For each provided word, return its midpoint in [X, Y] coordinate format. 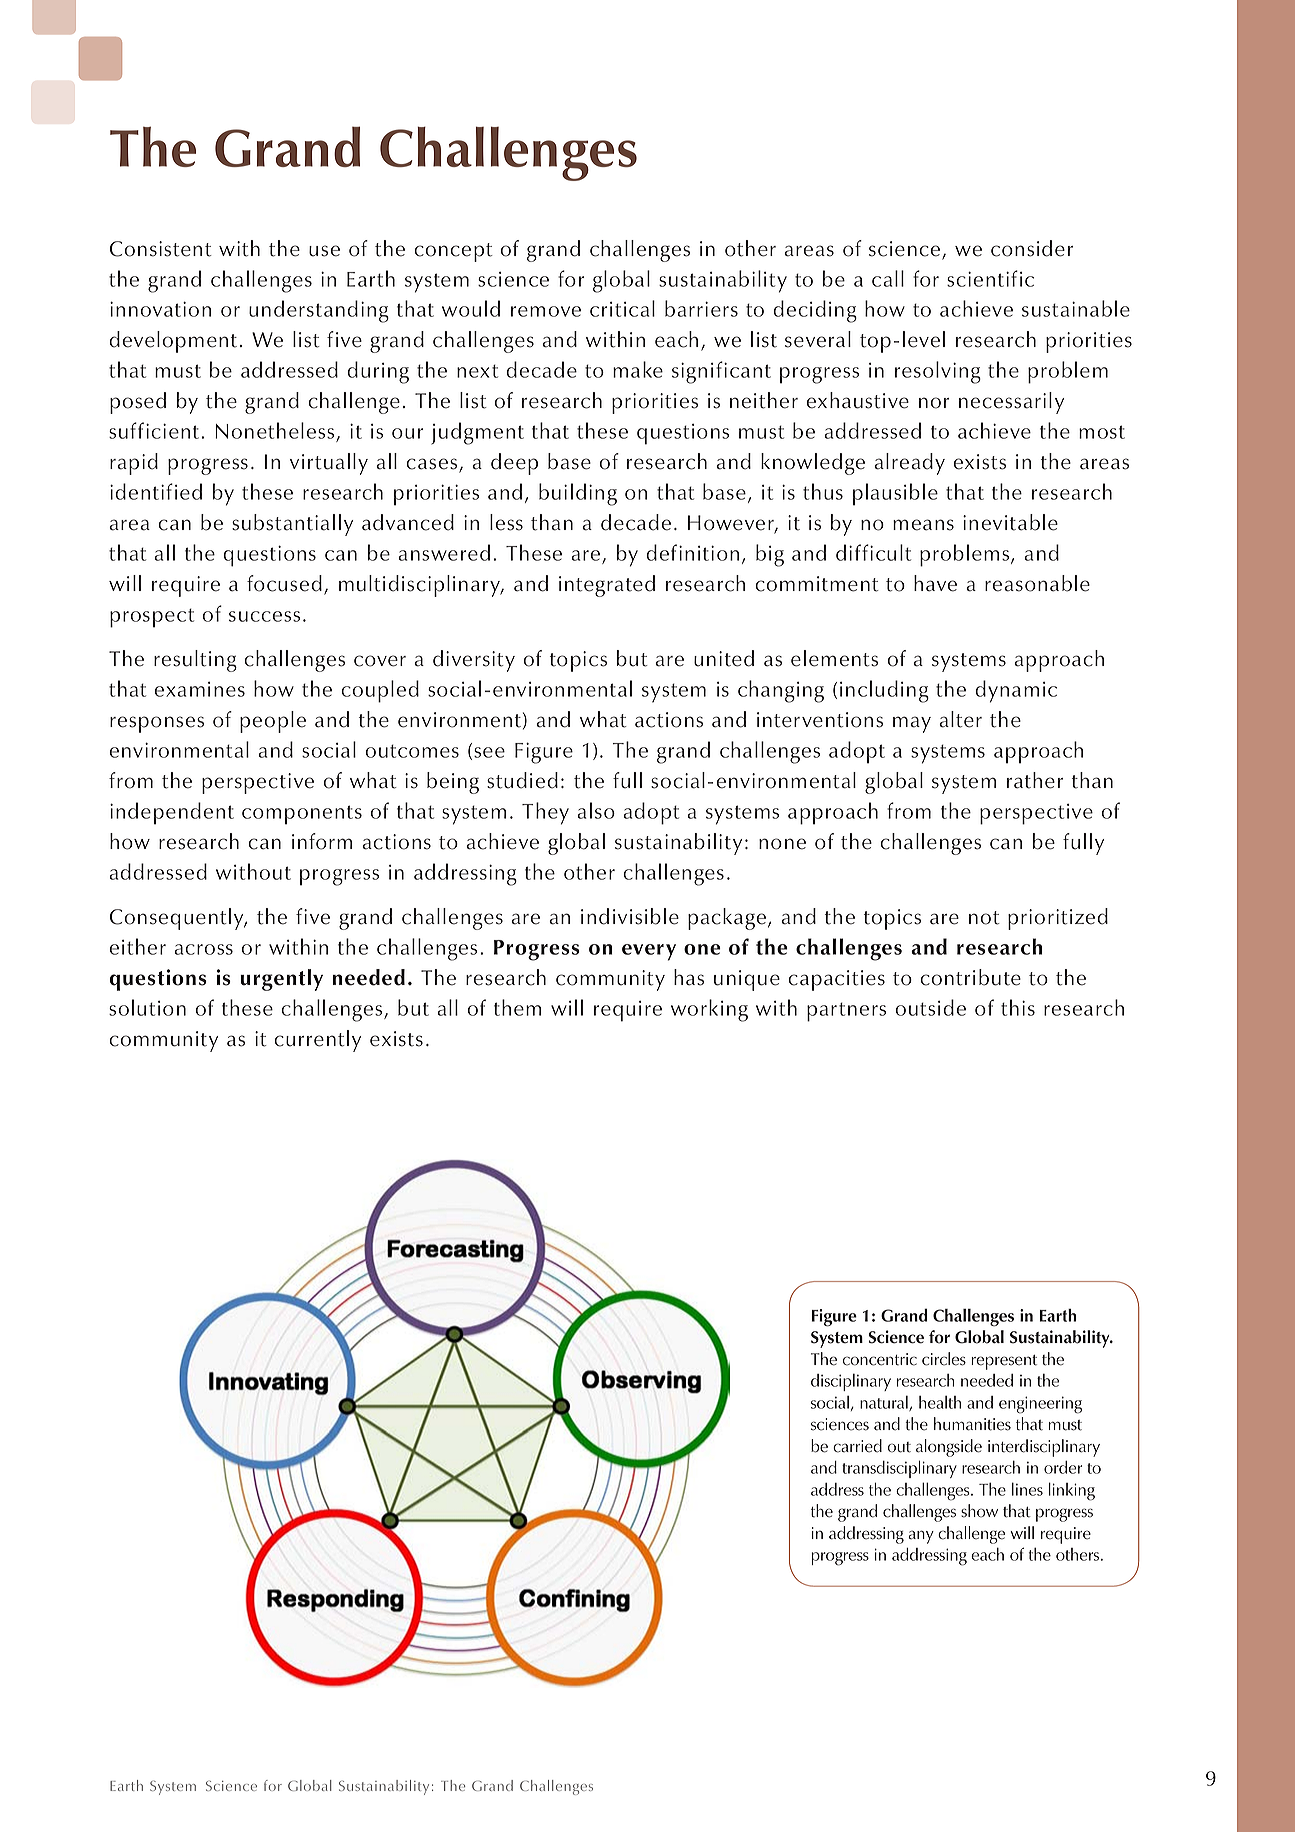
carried [857, 1446]
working [709, 1010]
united [724, 658]
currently [317, 1041]
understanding [319, 311]
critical [622, 308]
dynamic [1016, 691]
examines [199, 689]
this [1018, 1007]
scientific [990, 278]
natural [885, 1403]
